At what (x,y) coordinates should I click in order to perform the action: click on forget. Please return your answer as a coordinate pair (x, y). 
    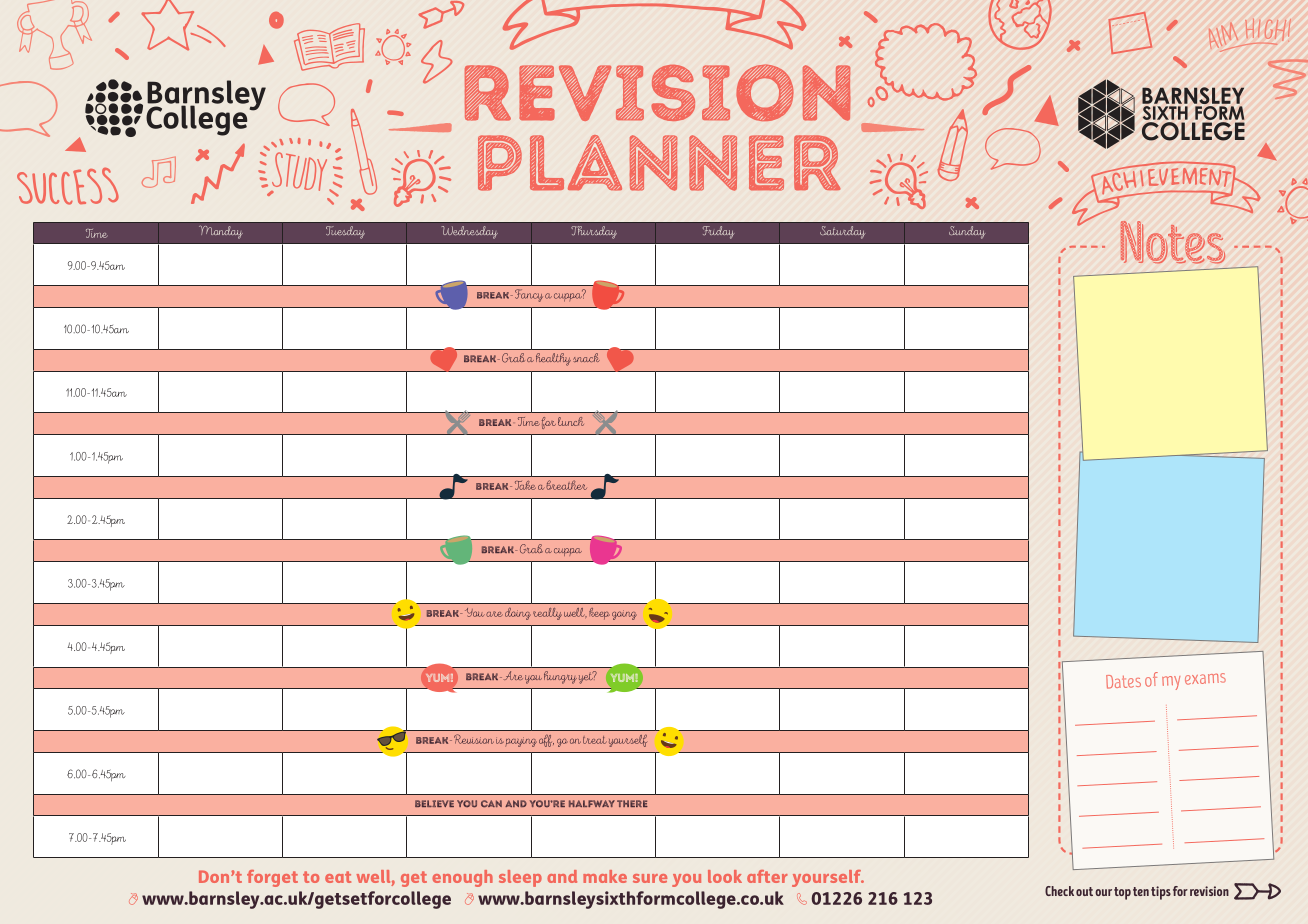
    Looking at the image, I should click on (272, 878).
